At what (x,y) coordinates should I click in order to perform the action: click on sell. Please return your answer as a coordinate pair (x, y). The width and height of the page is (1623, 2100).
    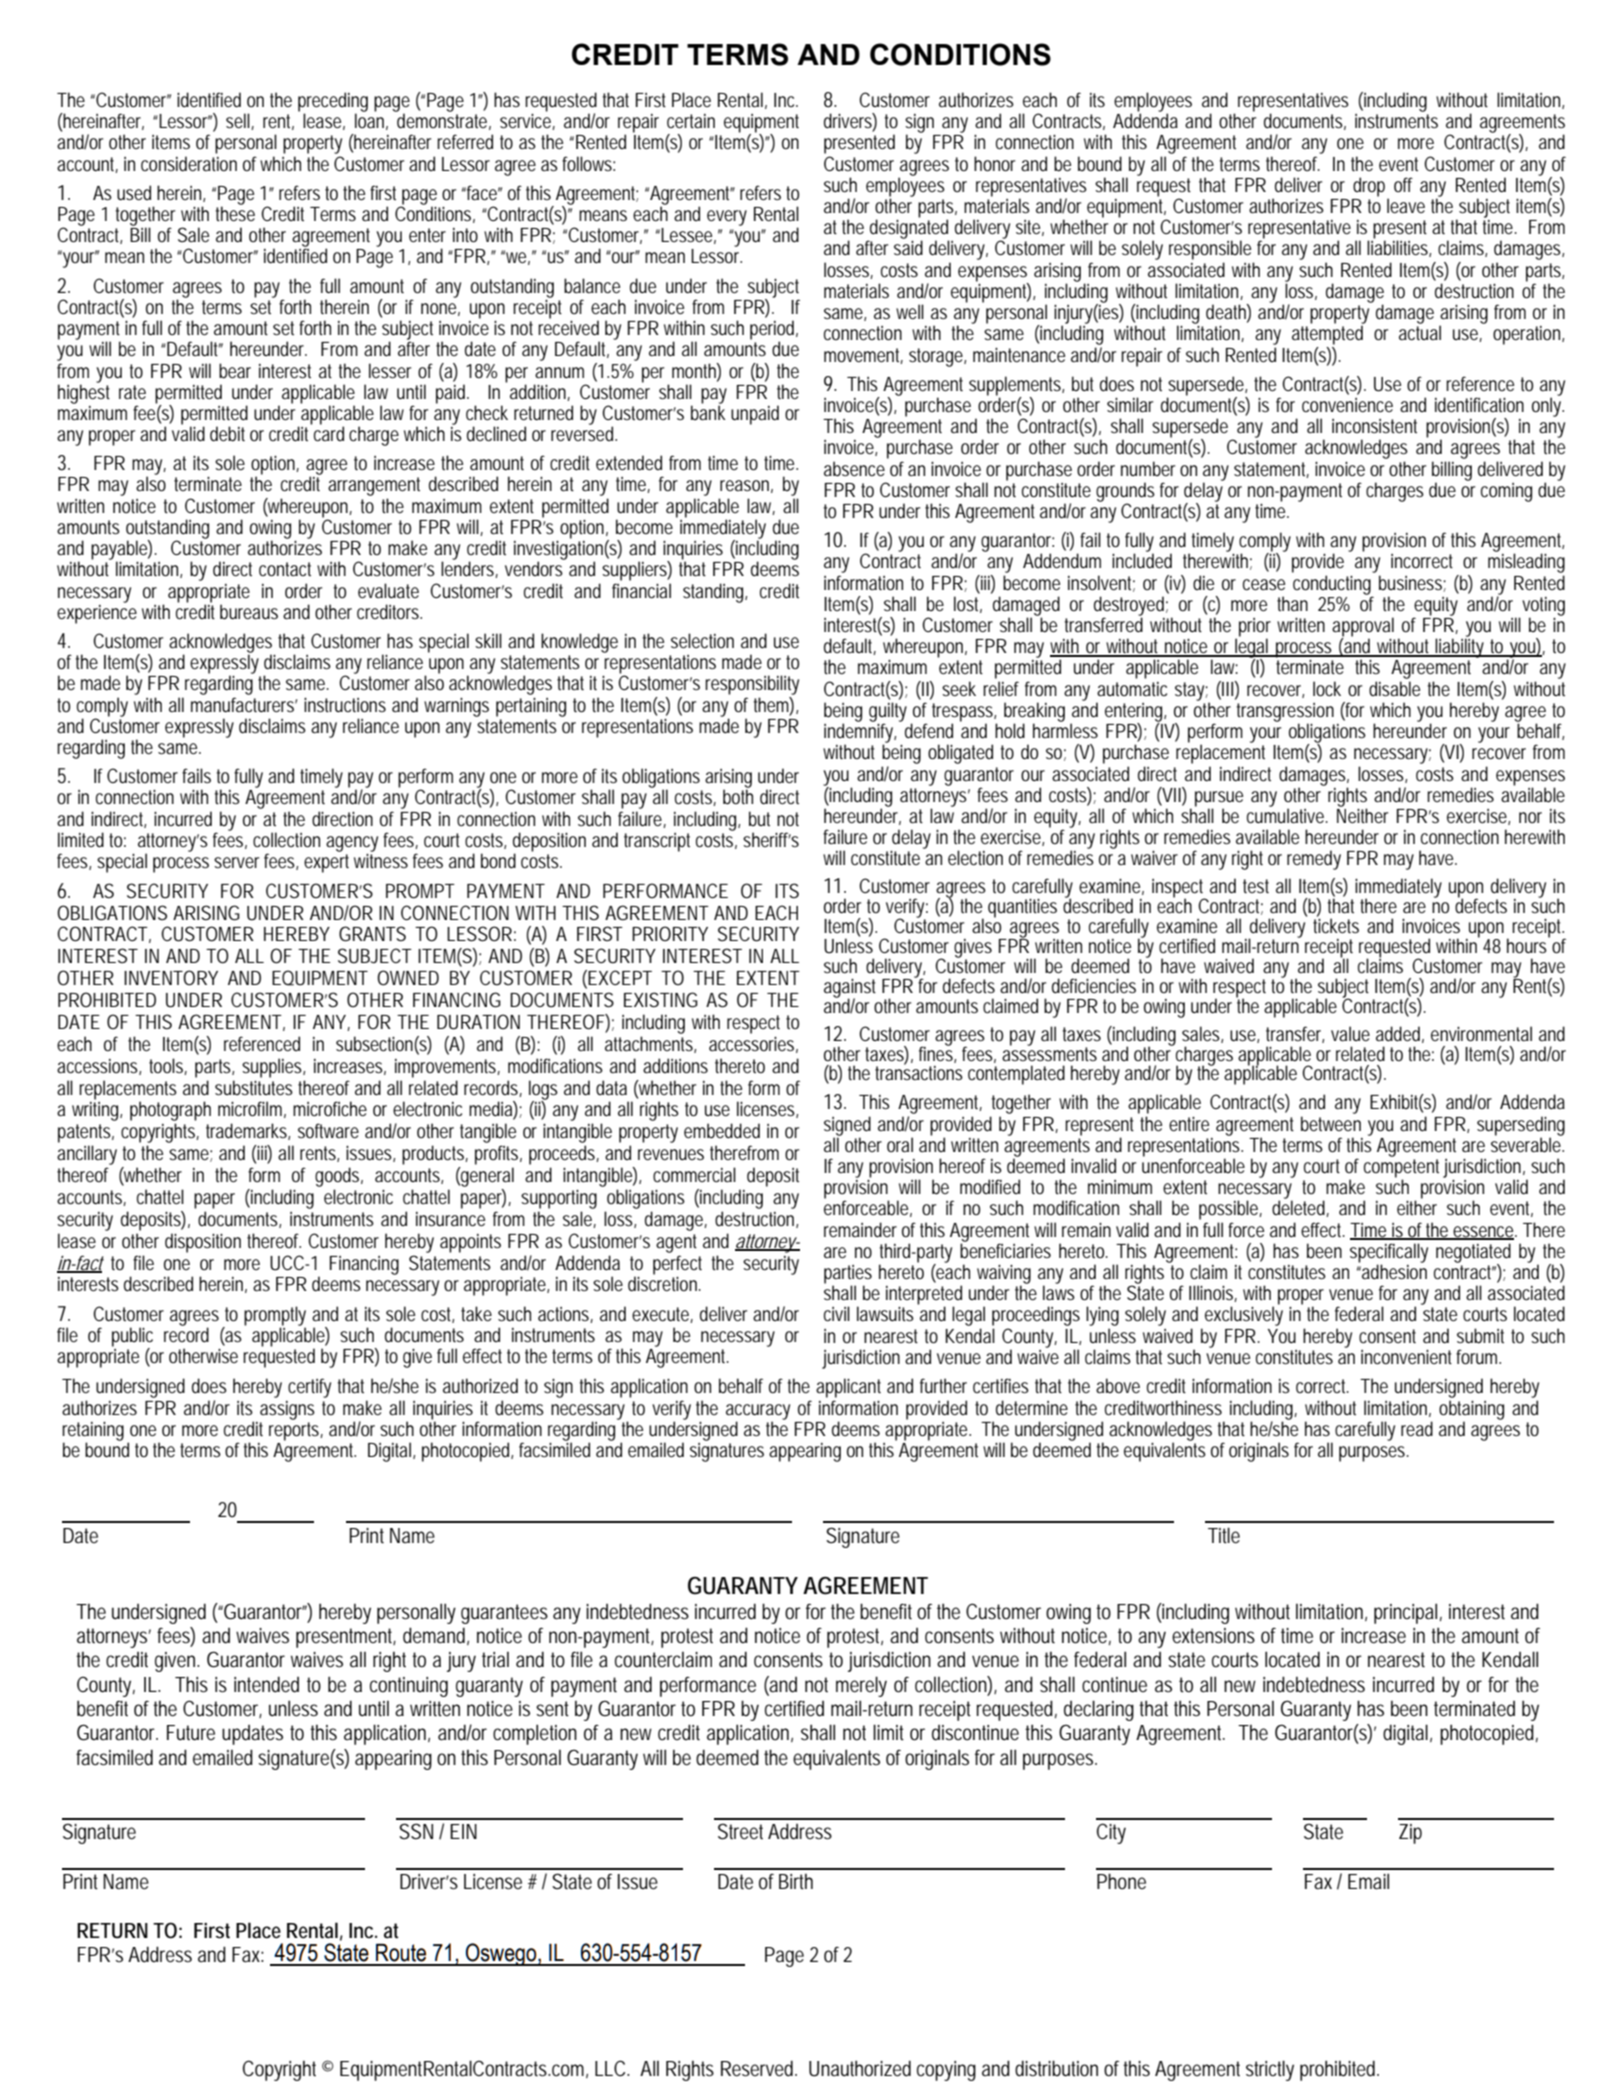
    Looking at the image, I should click on (239, 121).
